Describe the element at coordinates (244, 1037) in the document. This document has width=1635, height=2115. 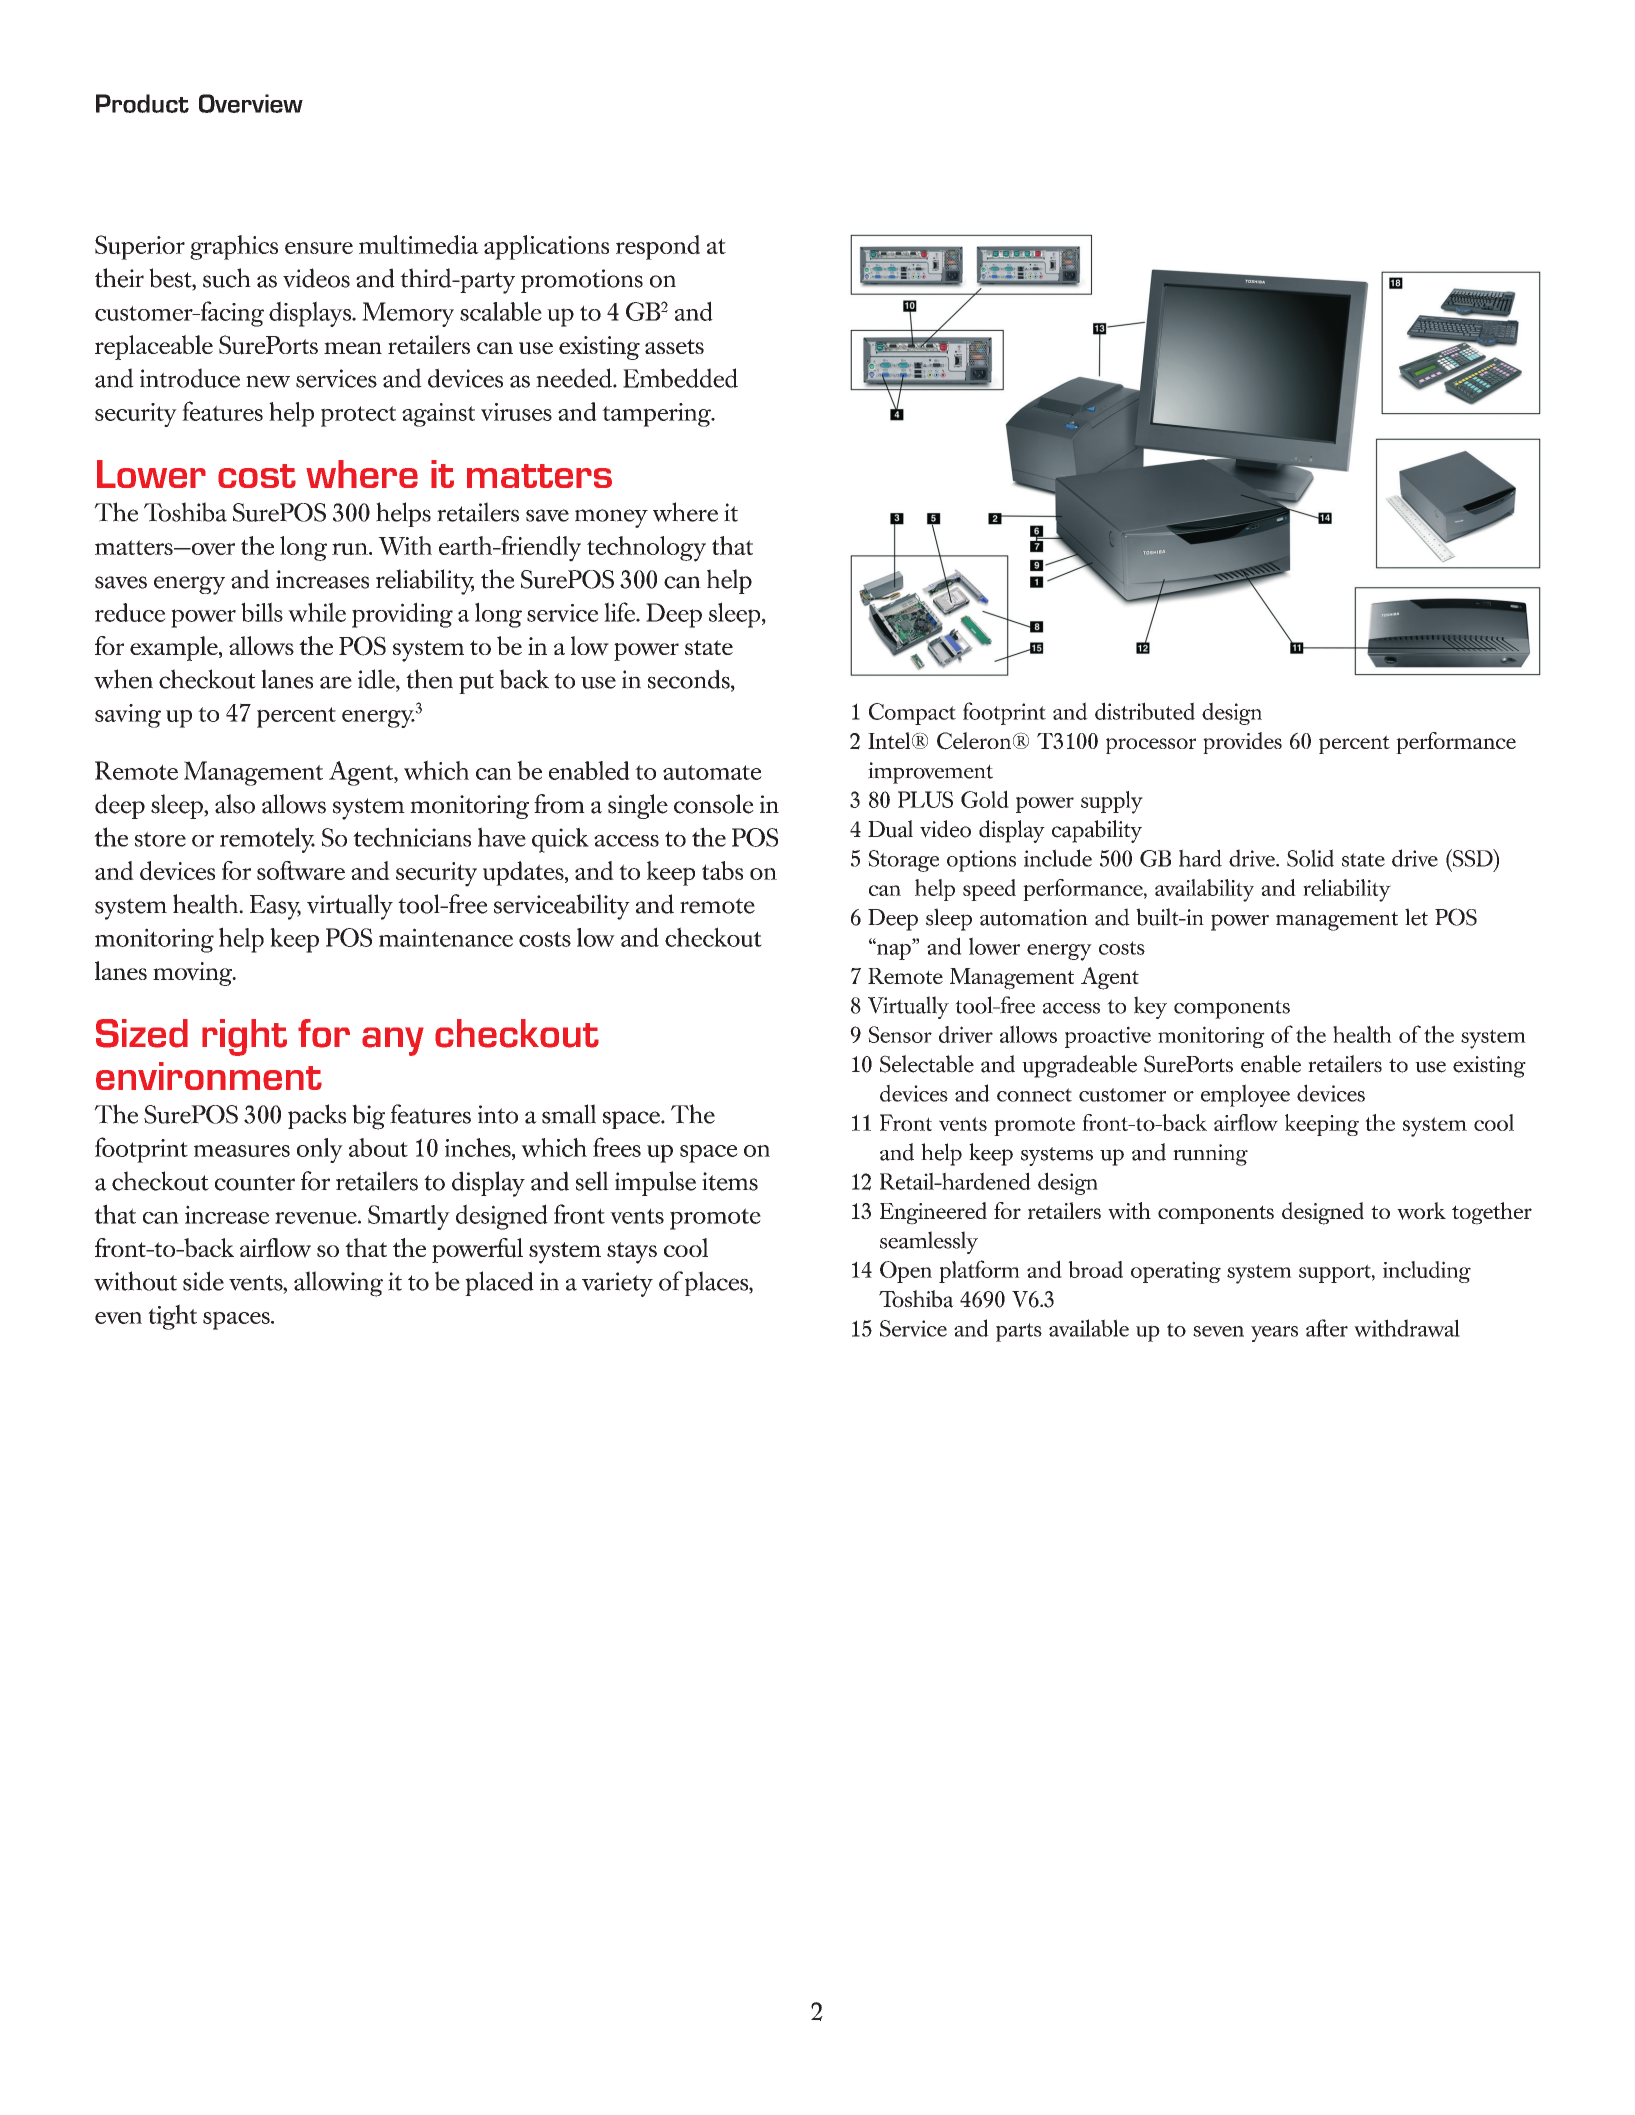
I see `right` at that location.
